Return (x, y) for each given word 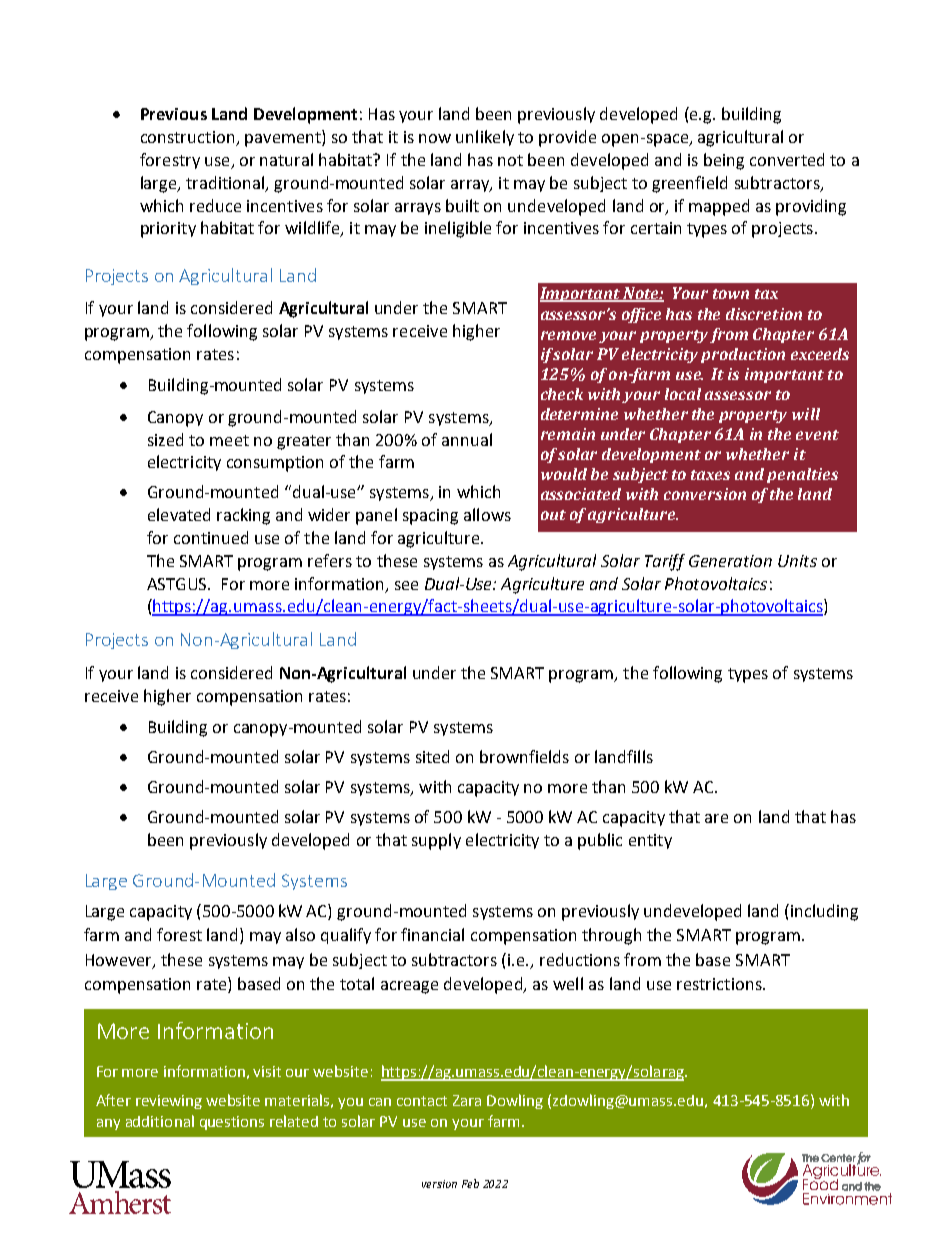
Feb (470, 1183)
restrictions (720, 984)
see (406, 585)
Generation (730, 561)
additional (160, 1121)
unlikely (485, 138)
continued (211, 537)
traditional (226, 183)
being (724, 161)
